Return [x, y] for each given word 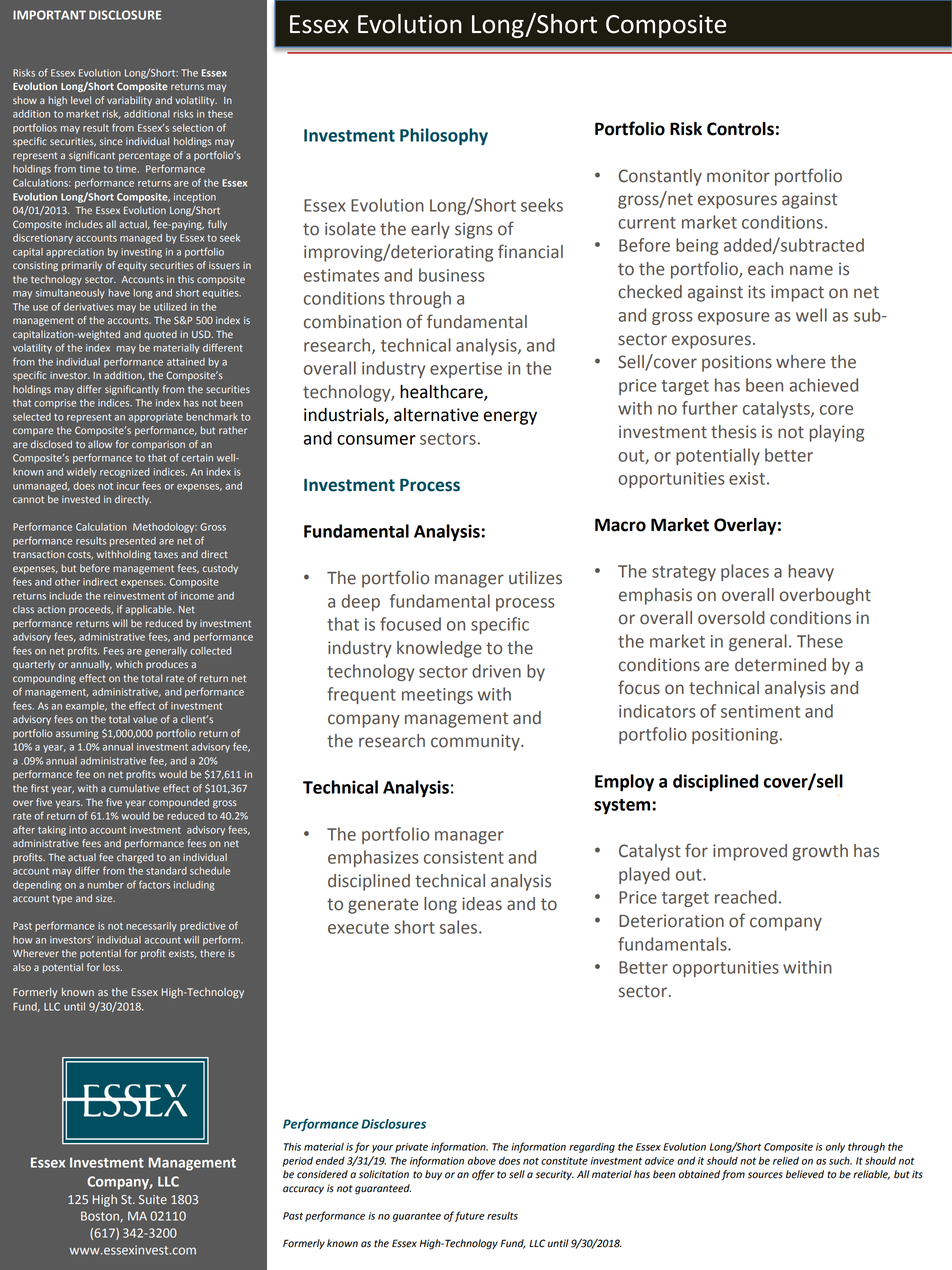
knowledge [439, 649]
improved [750, 852]
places [745, 572]
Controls [740, 129]
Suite [153, 1199]
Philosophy [444, 136]
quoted [160, 335]
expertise [466, 370]
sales [460, 927]
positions [737, 363]
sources [765, 1175]
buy [433, 1175]
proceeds [91, 610]
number [106, 885]
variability [129, 101]
